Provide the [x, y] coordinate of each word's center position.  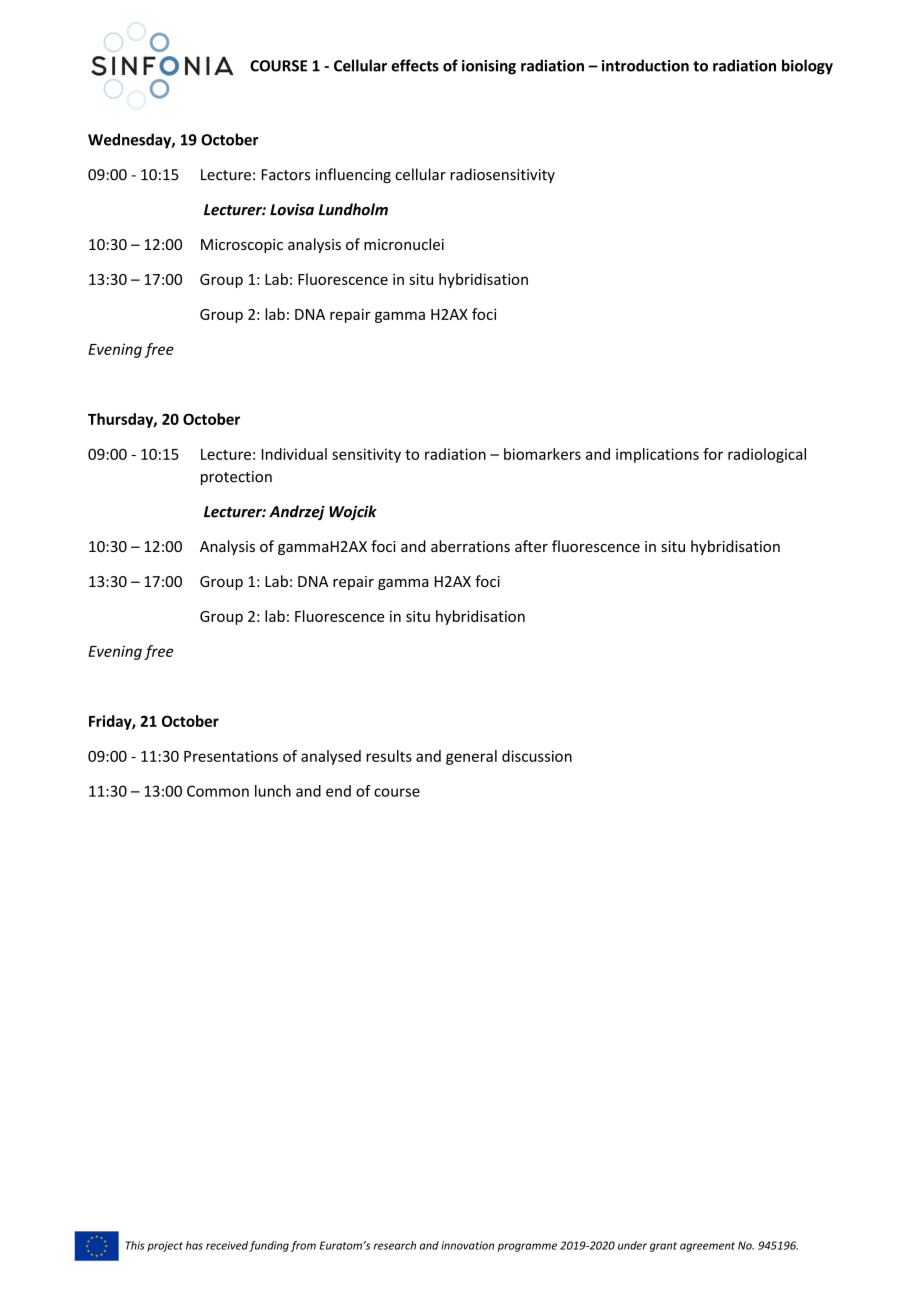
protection [236, 478]
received [227, 1245]
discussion [537, 756]
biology [807, 67]
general [471, 757]
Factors [286, 175]
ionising [489, 67]
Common [218, 791]
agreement [707, 1247]
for [713, 454]
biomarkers [542, 454]
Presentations [231, 756]
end [338, 791]
